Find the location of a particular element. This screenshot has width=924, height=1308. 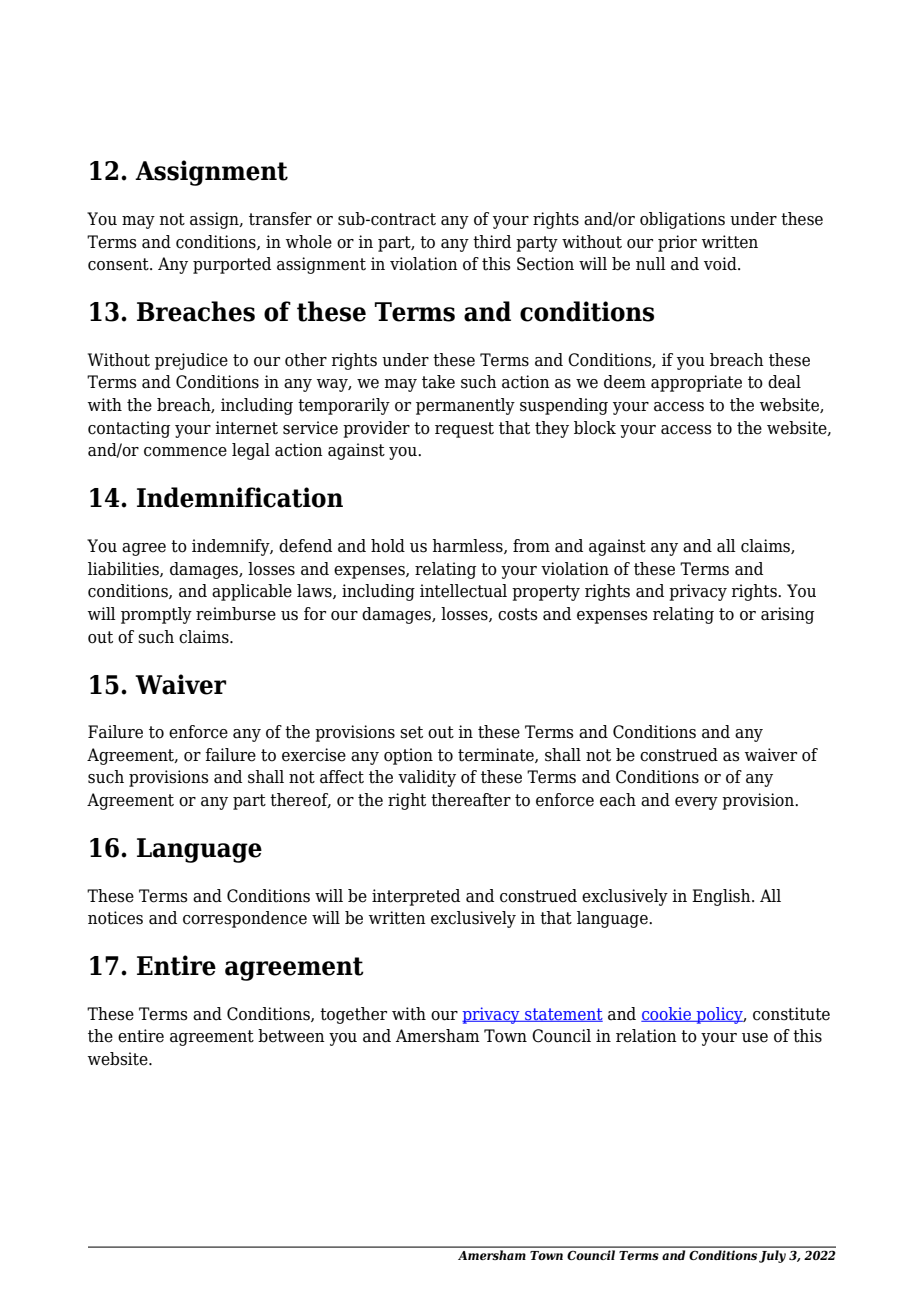

English is located at coordinates (722, 897).
